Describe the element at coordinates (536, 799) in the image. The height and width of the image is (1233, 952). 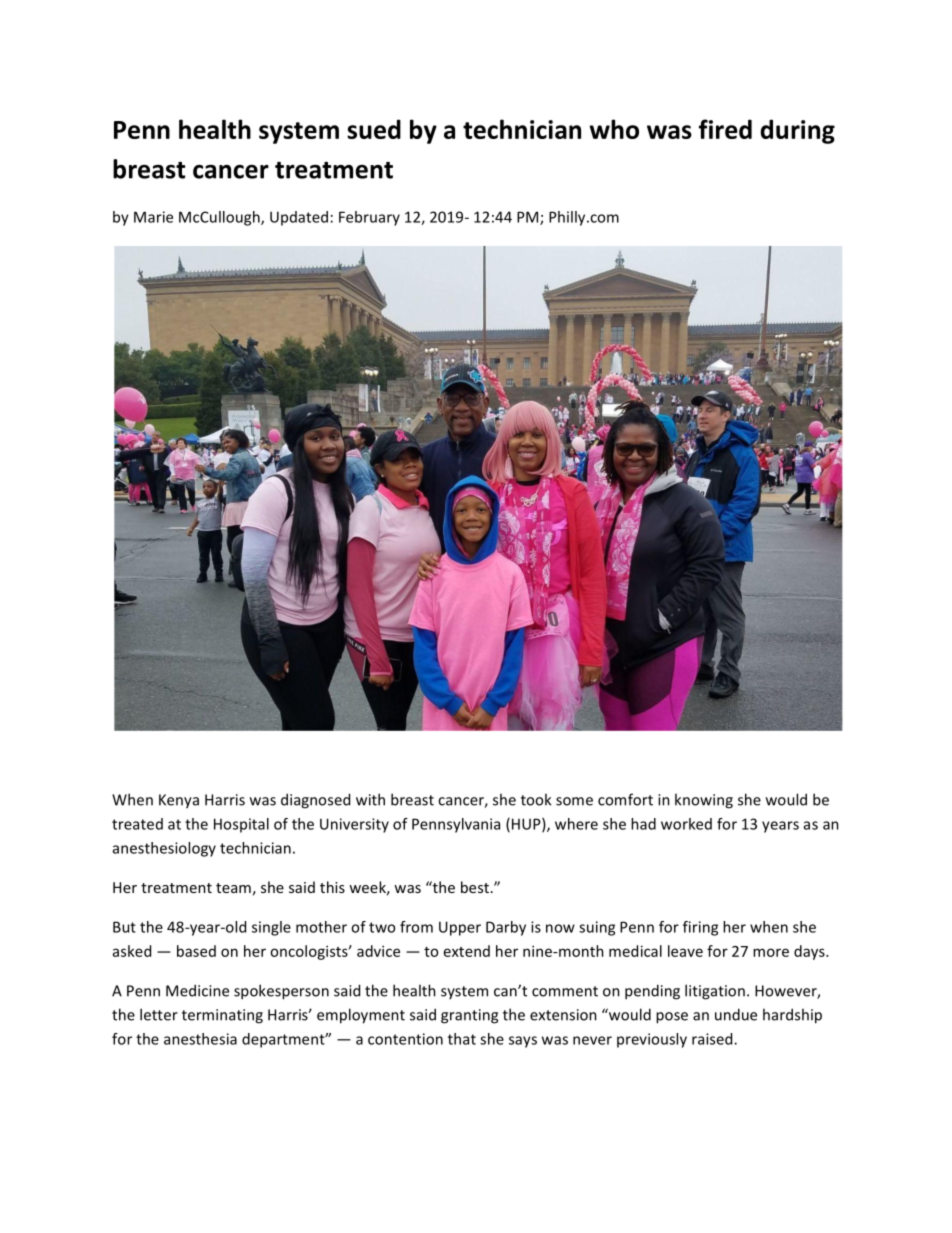
I see `took` at that location.
